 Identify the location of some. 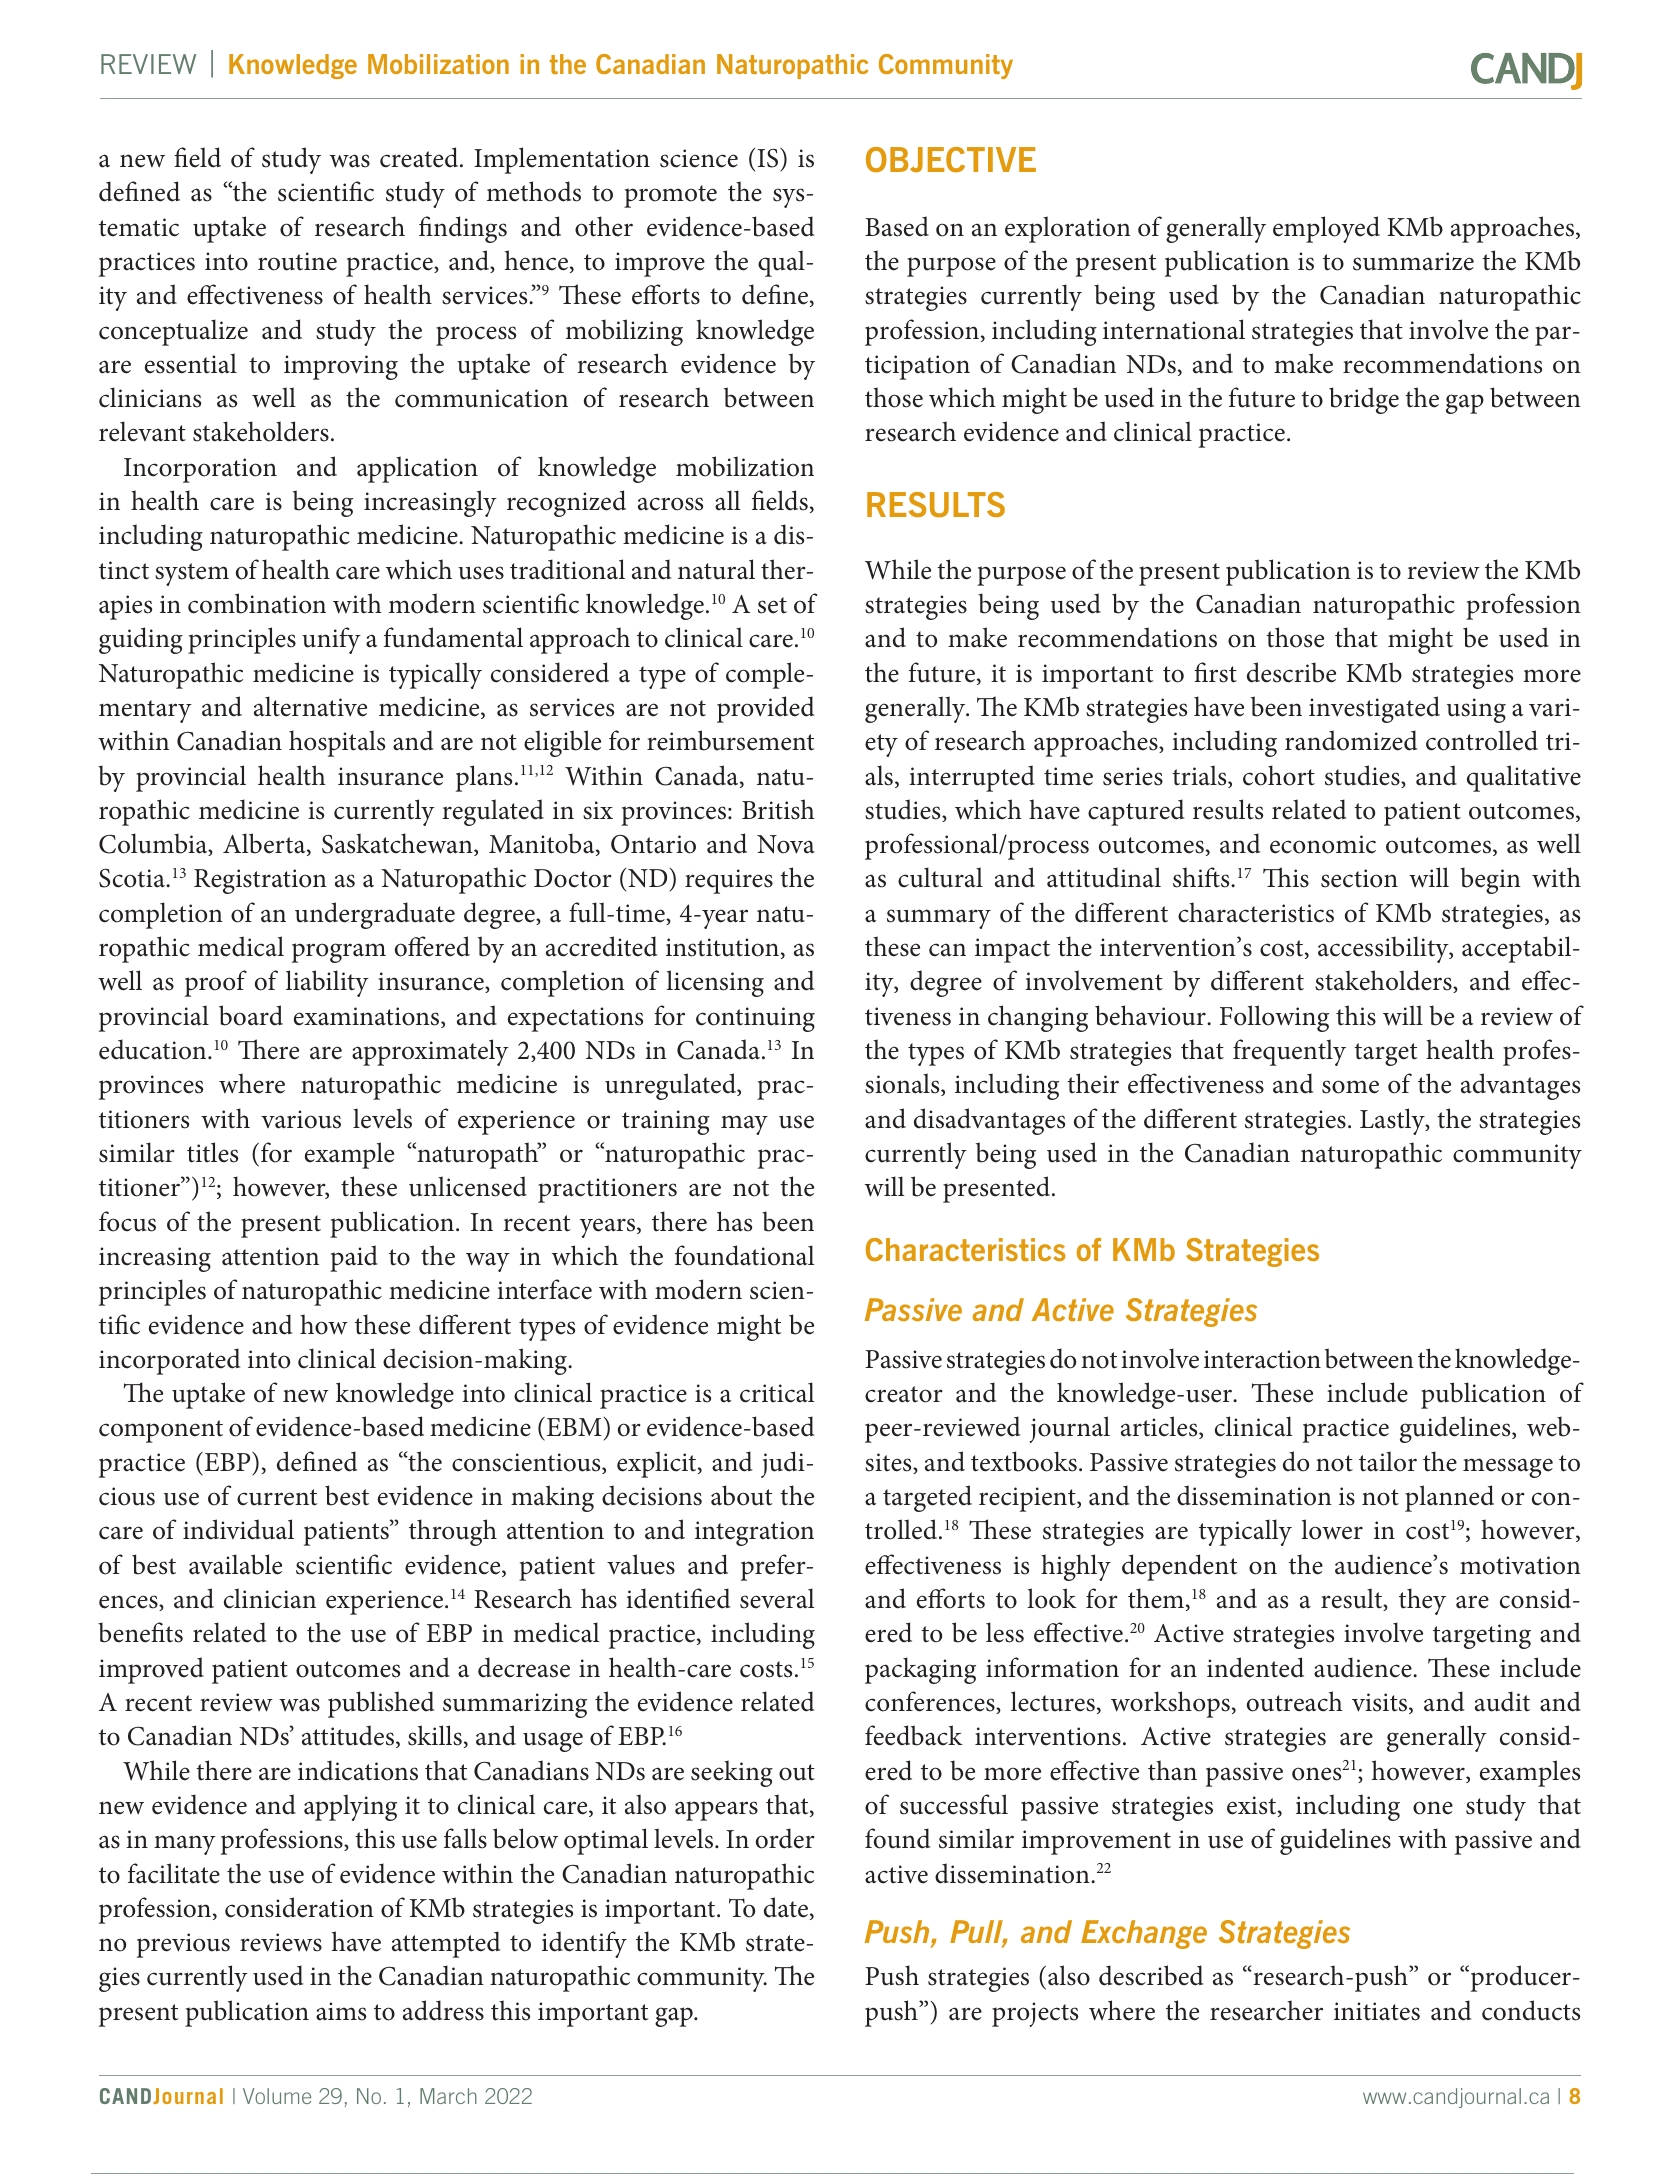
(1350, 1087).
